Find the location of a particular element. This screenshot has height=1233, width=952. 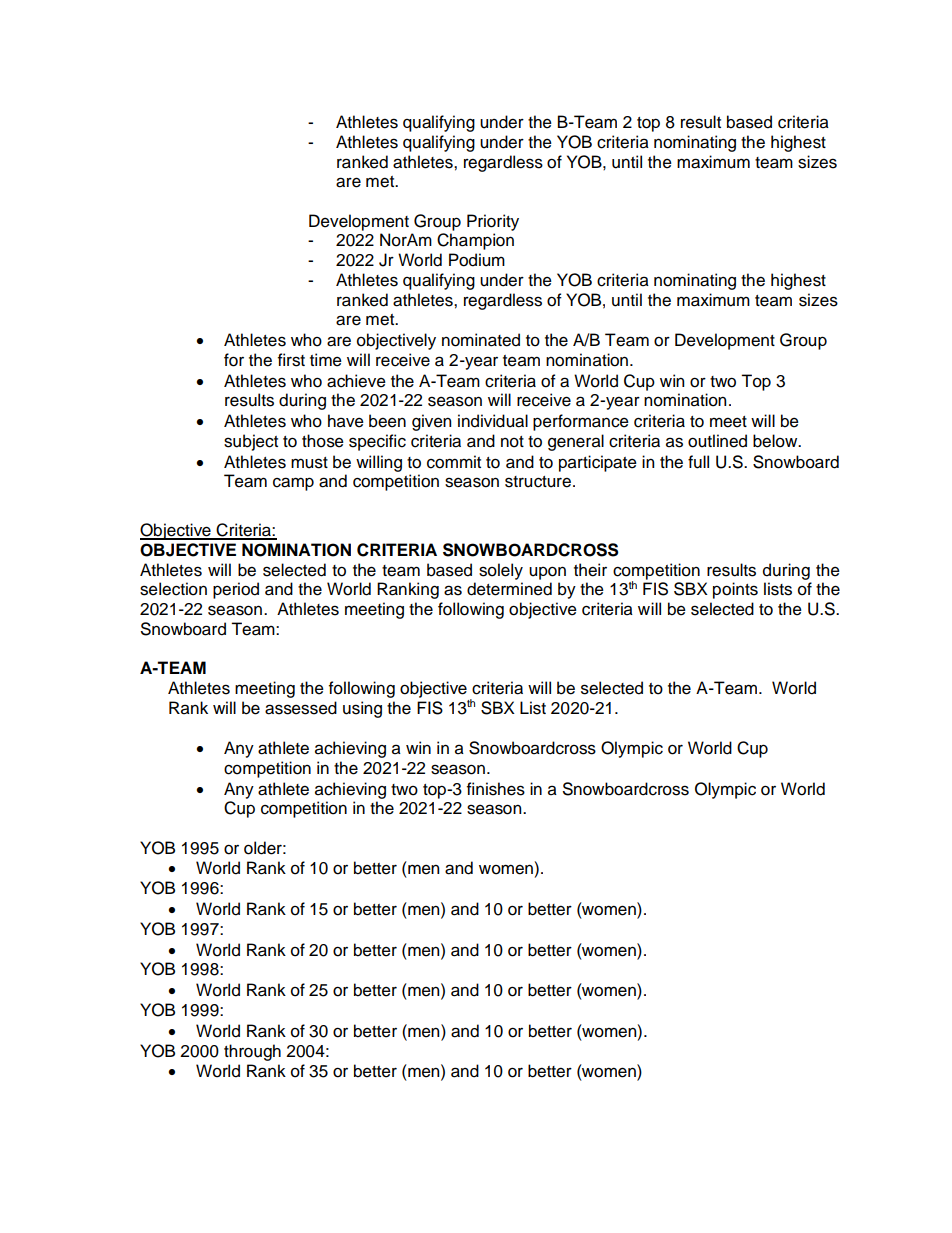

subject is located at coordinates (251, 442).
